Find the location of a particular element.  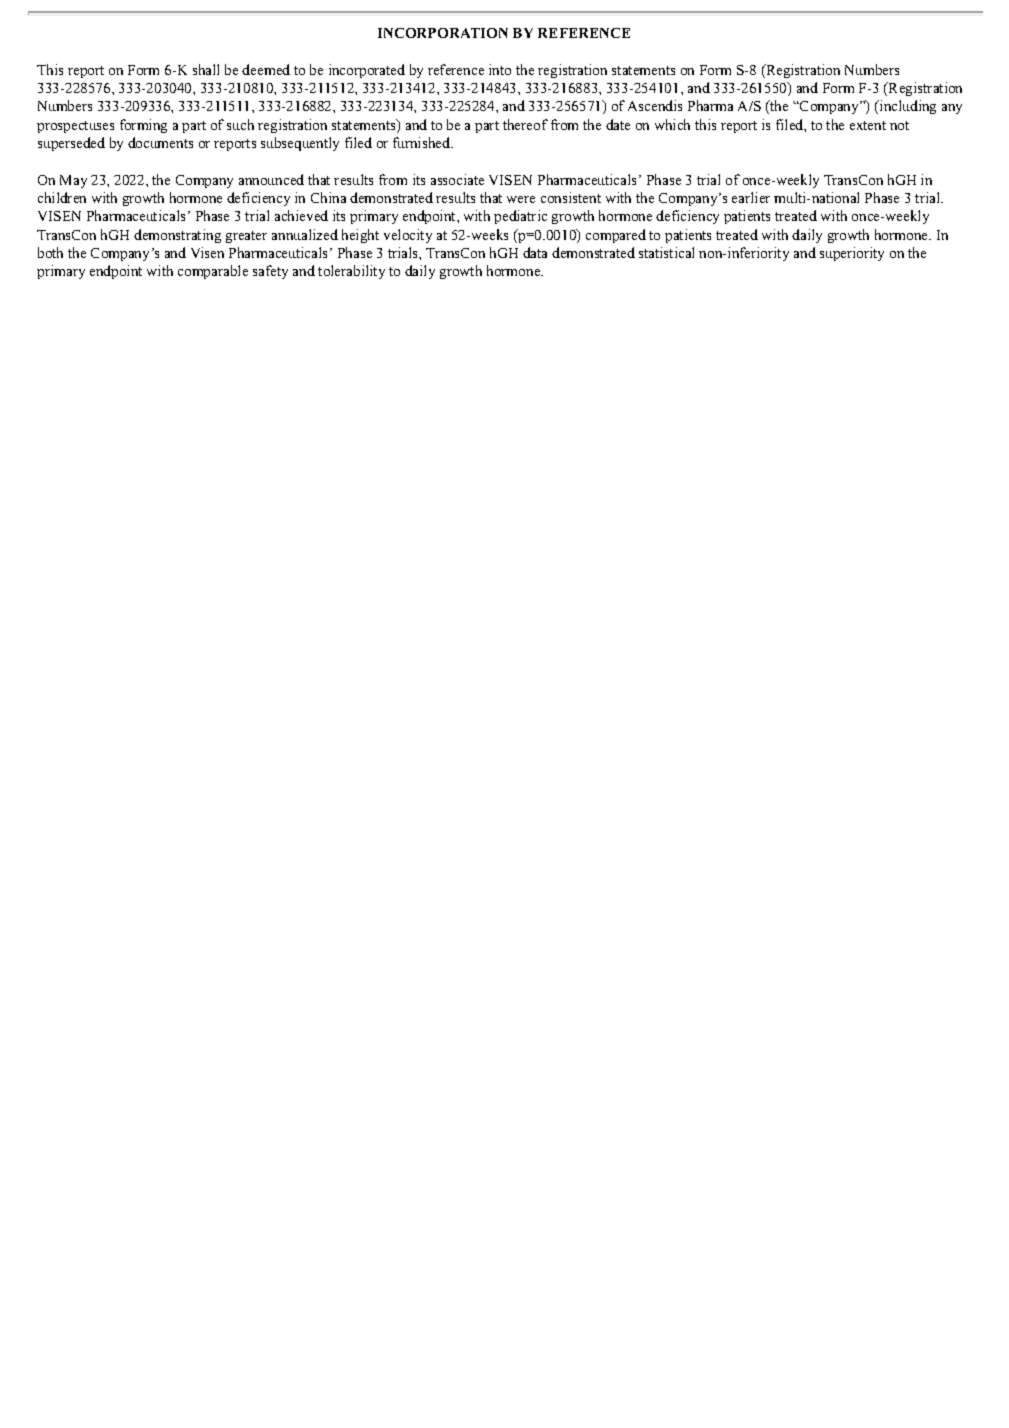

extent is located at coordinates (868, 125).
